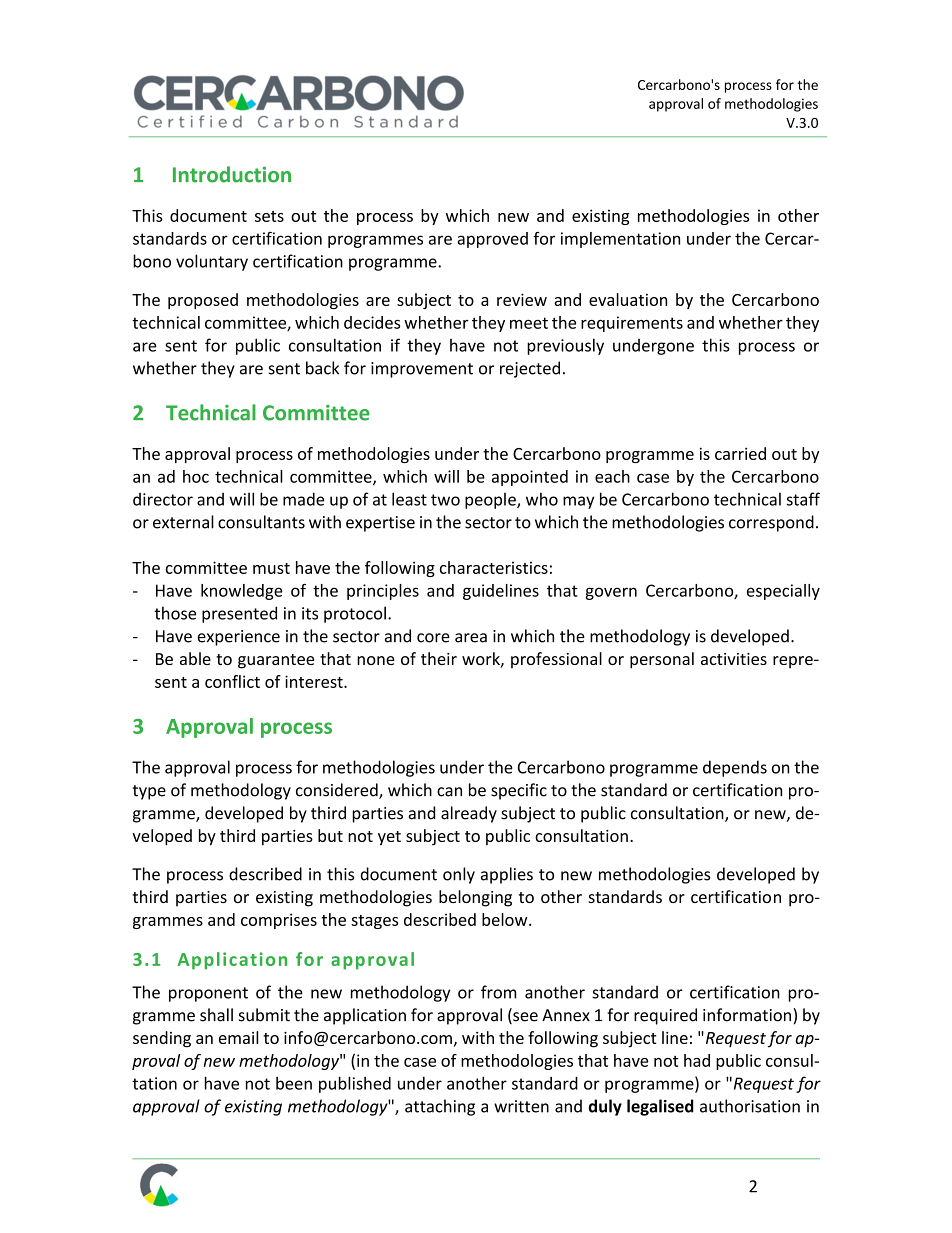  I want to click on email, so click(238, 1037).
